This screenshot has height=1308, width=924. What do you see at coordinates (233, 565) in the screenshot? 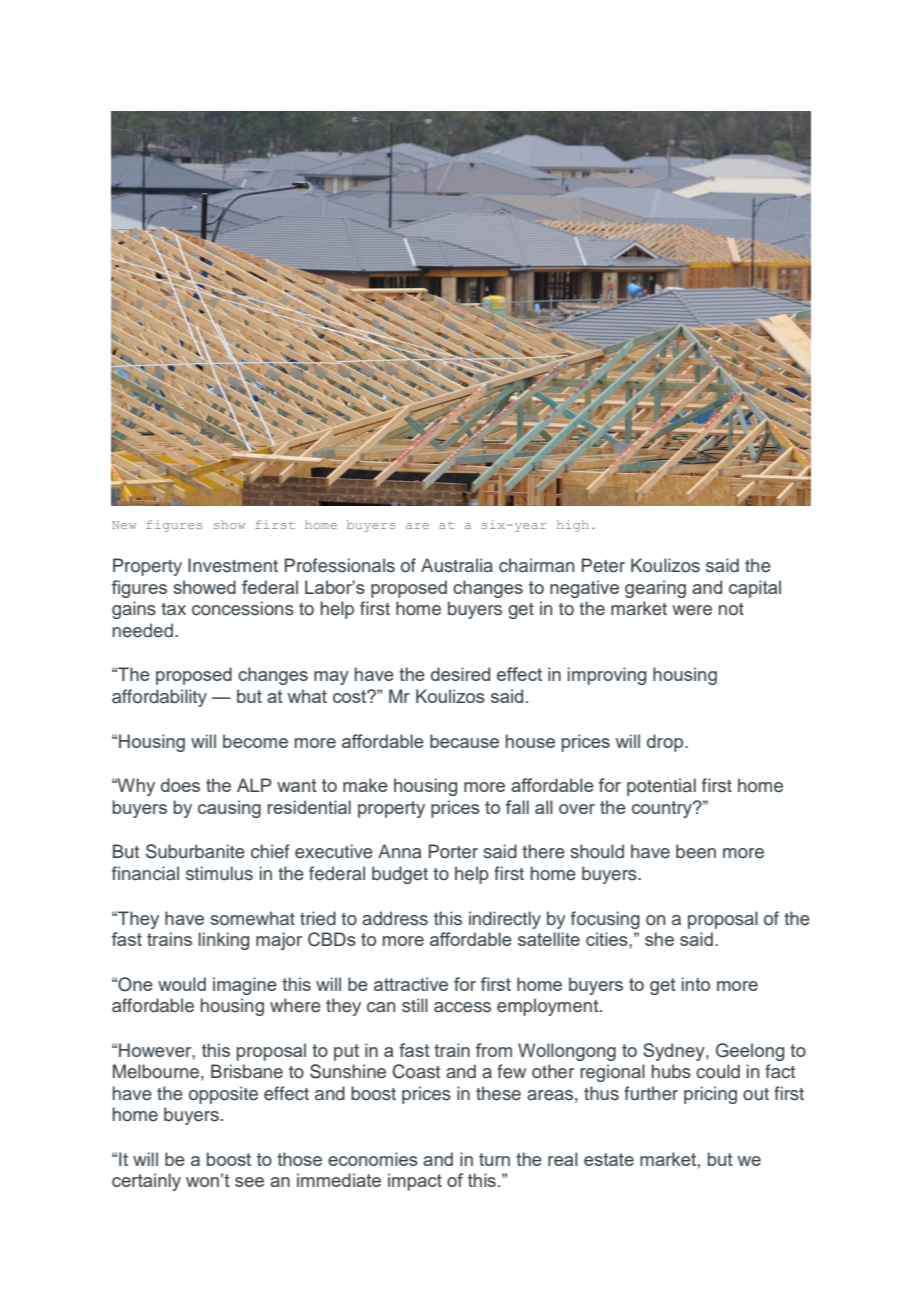
I see `Investment` at bounding box center [233, 565].
